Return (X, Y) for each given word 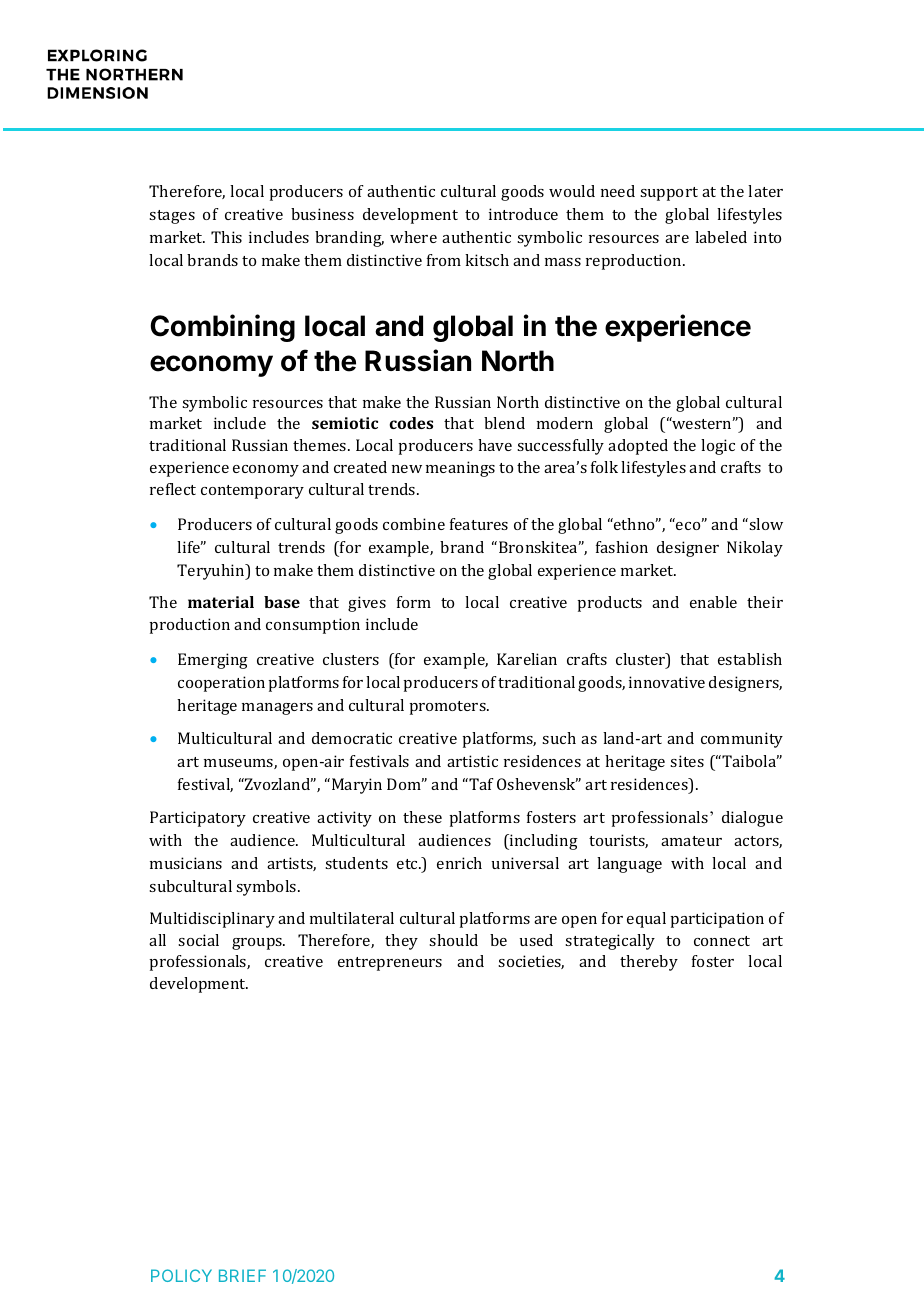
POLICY (181, 1275)
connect (722, 941)
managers (277, 709)
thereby (649, 963)
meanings (460, 469)
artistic (472, 761)
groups (258, 944)
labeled (721, 237)
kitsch (487, 260)
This (226, 237)
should (453, 940)
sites (687, 761)
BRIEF (242, 1275)
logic (718, 447)
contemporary (252, 492)
